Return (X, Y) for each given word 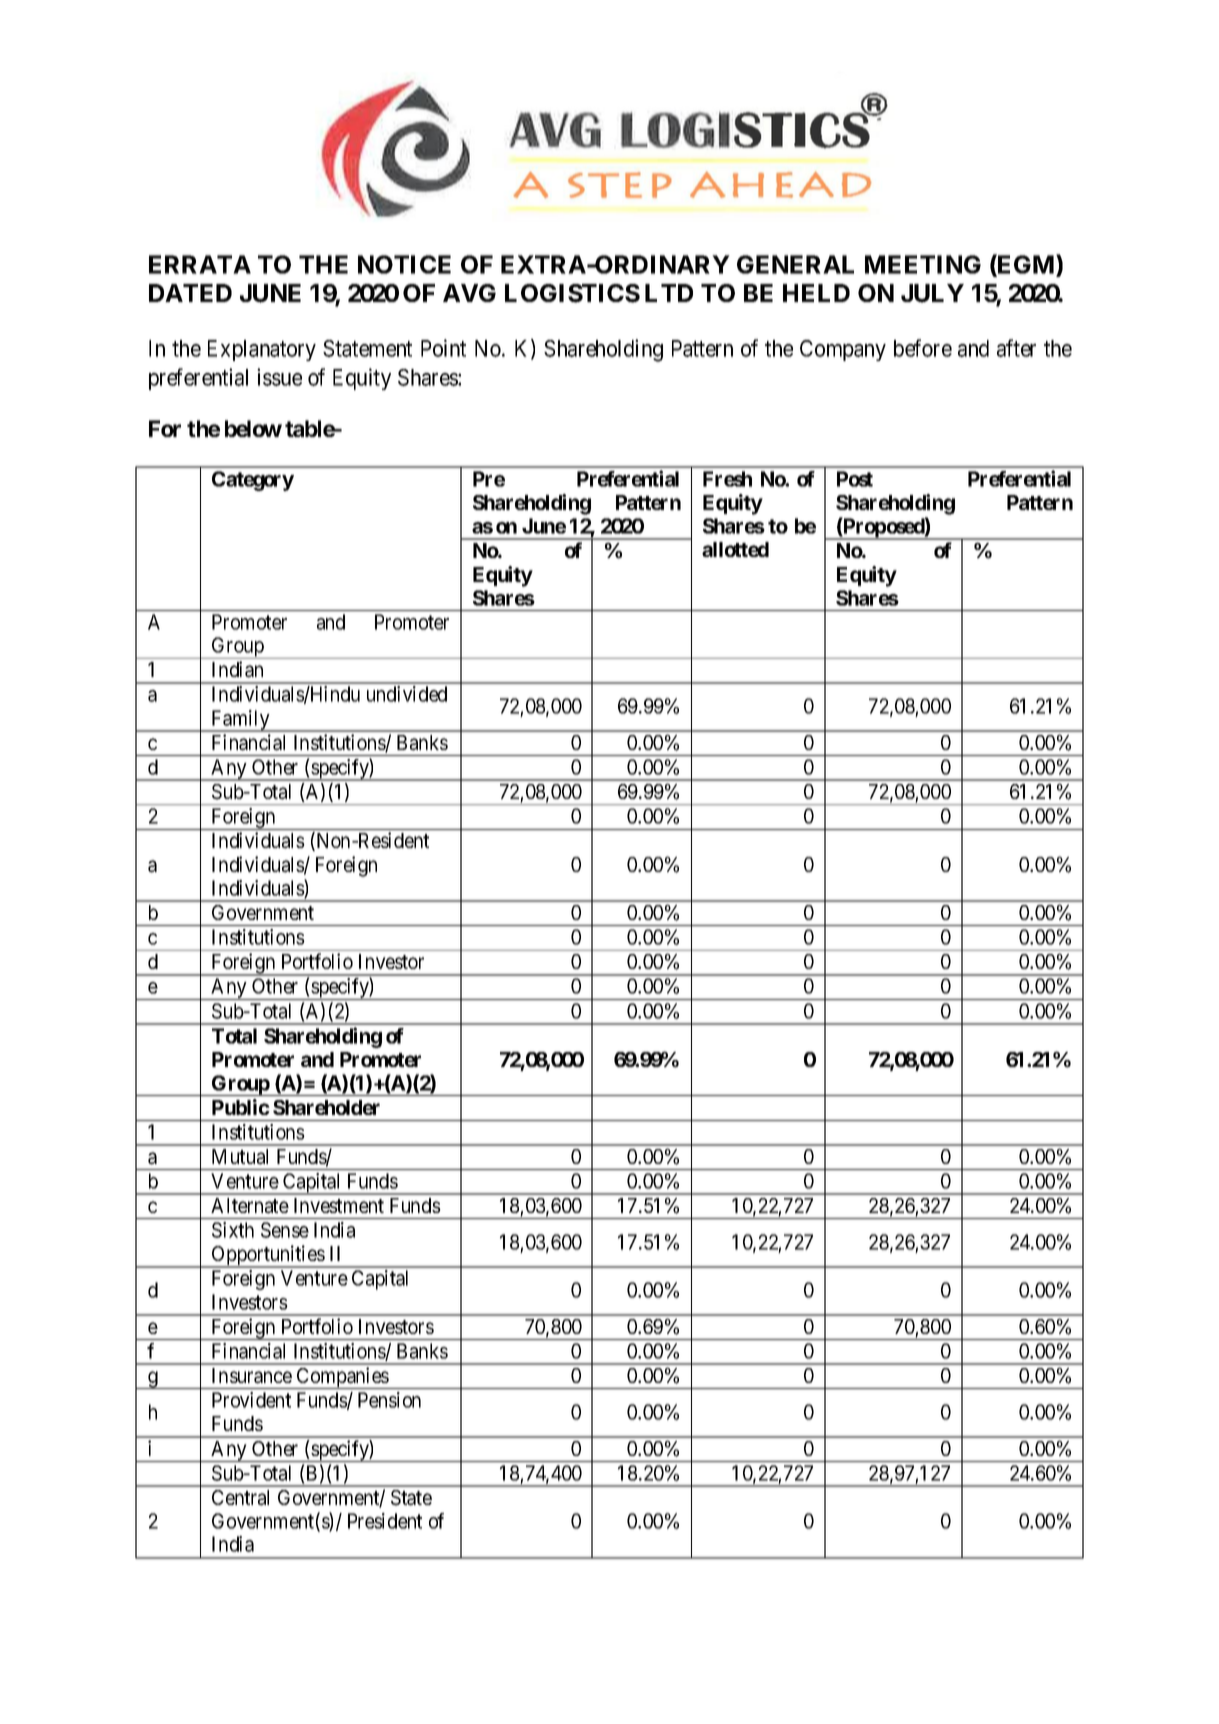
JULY (932, 293)
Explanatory (262, 350)
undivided (407, 694)
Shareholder (326, 1107)
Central (240, 1498)
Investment (339, 1205)
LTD (669, 293)
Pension (389, 1400)
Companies (342, 1378)
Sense (285, 1230)
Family (240, 721)
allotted (735, 549)
